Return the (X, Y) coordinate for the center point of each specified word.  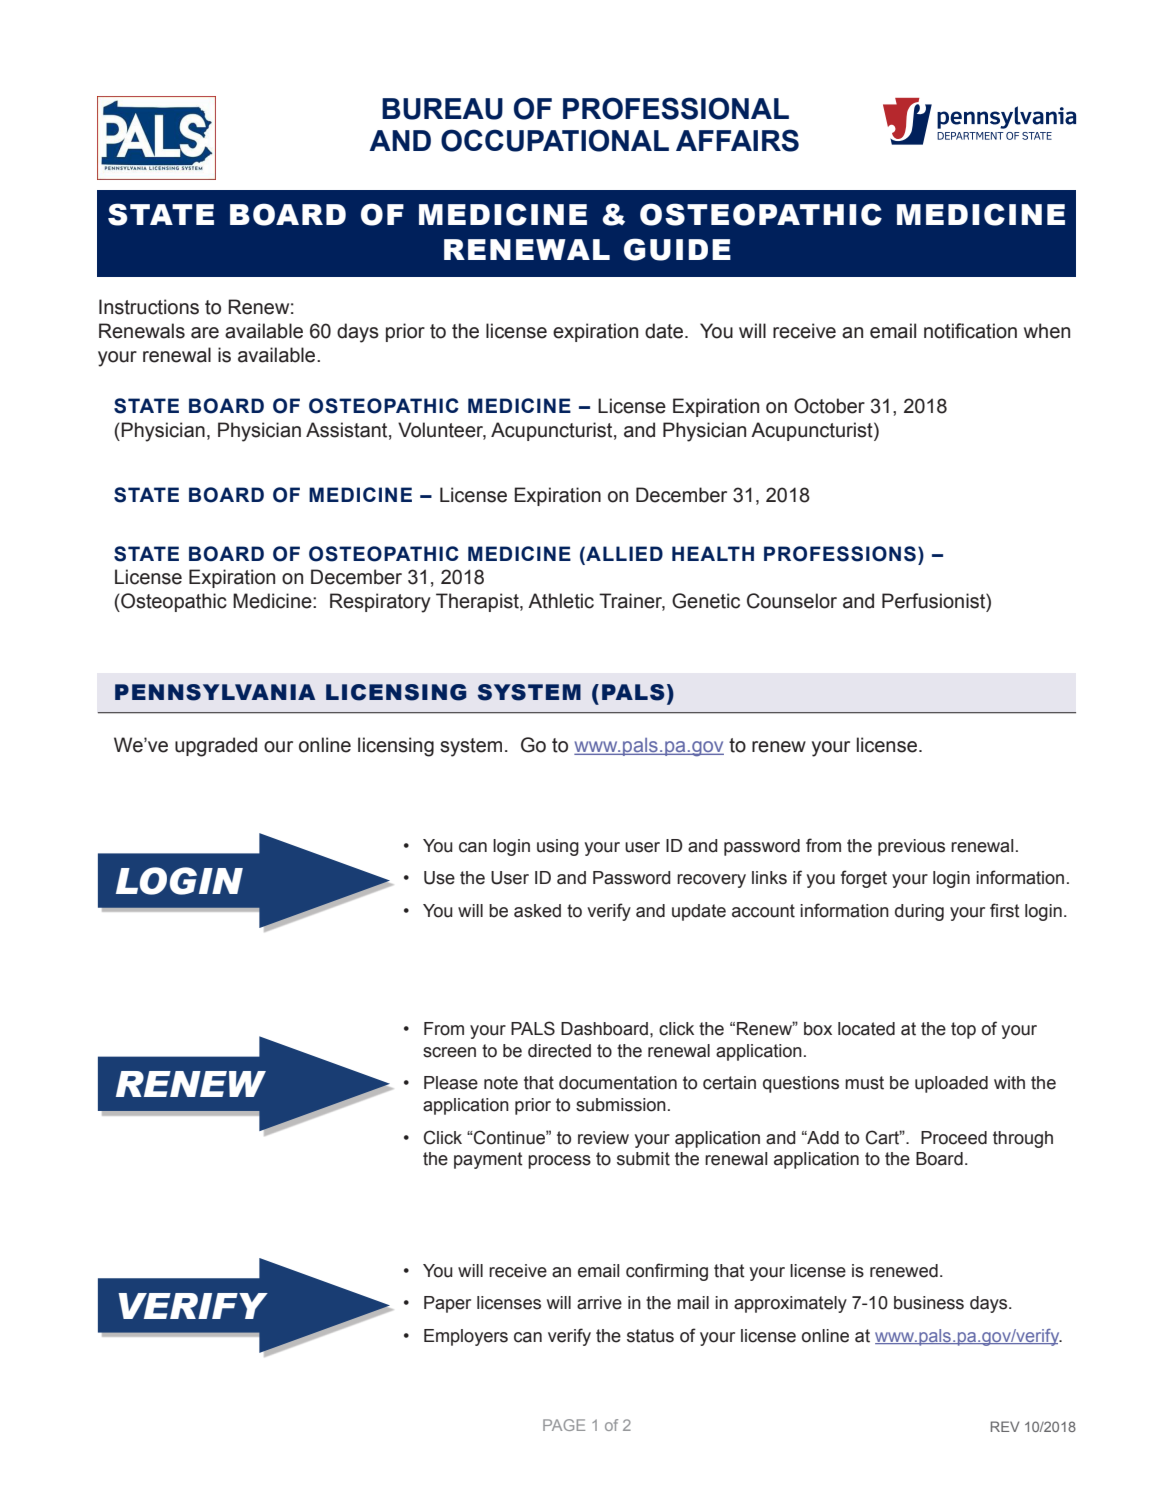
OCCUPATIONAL (555, 140)
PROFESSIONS (840, 554)
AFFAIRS (737, 140)
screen (449, 1052)
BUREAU (442, 109)
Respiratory (380, 603)
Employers (466, 1337)
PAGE (564, 1425)
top (963, 1030)
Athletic (561, 601)
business (929, 1303)
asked (537, 911)
